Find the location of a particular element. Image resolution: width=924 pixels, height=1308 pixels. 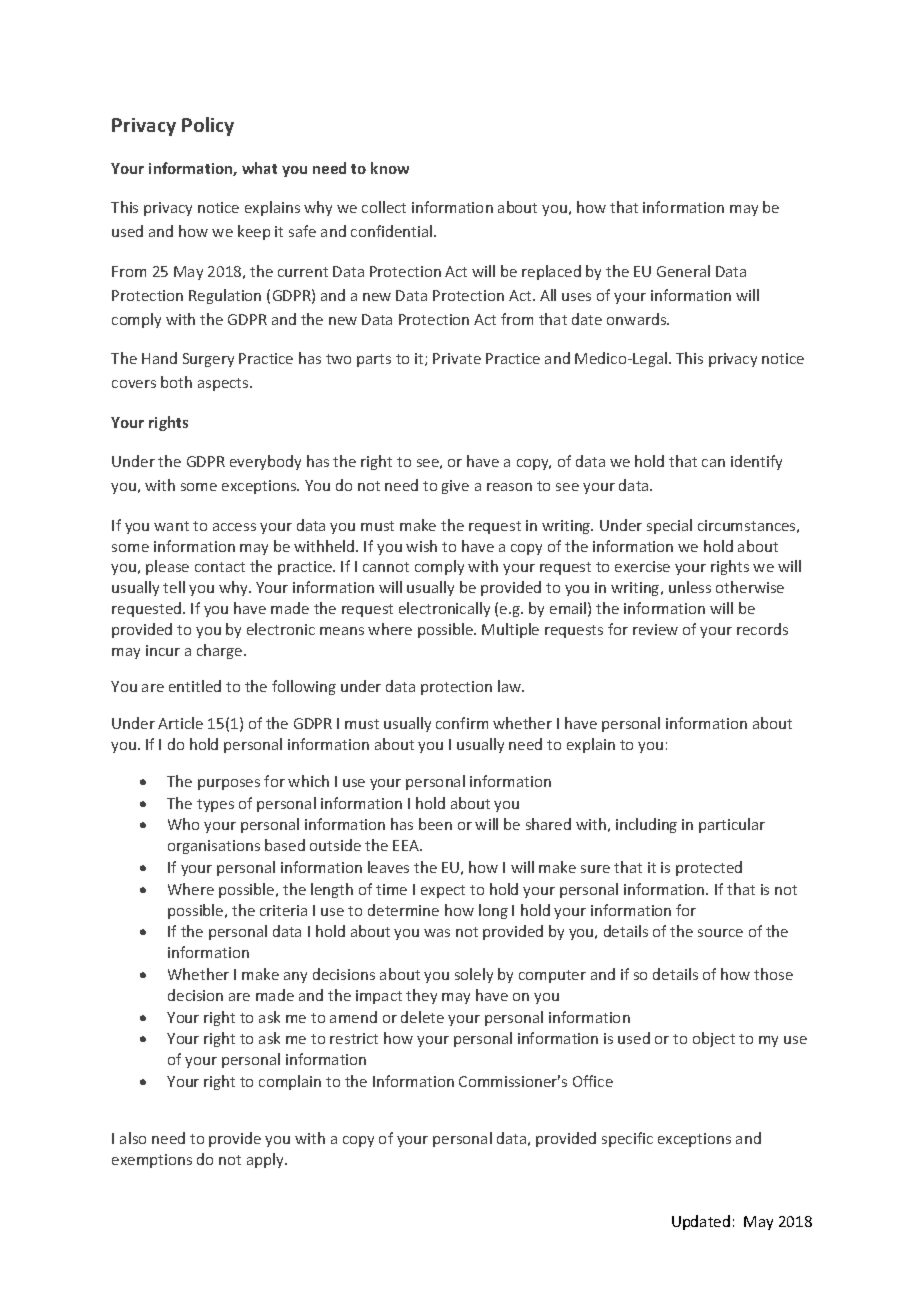

Policy is located at coordinates (208, 126).
